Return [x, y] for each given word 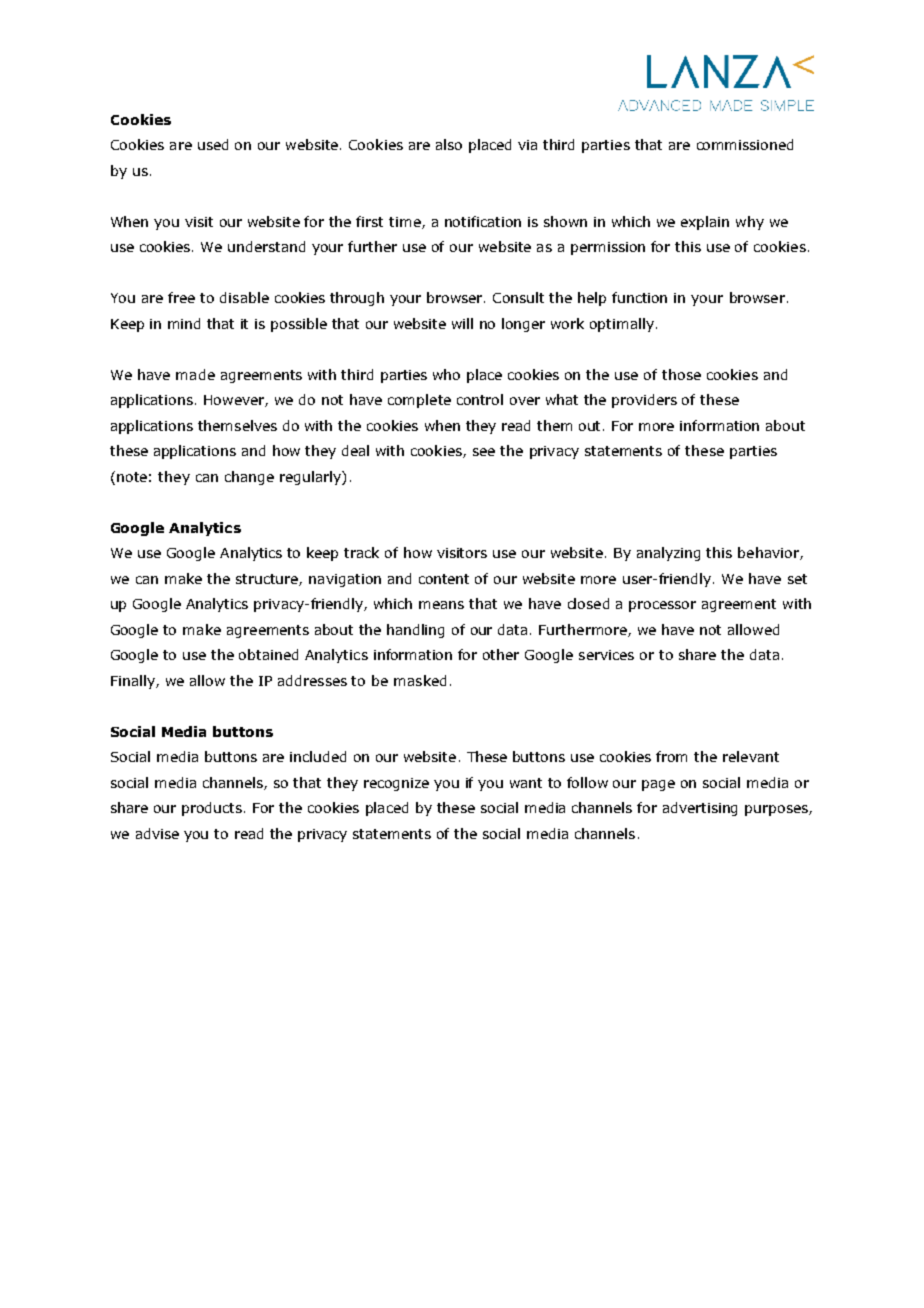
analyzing [668, 554]
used [213, 144]
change [249, 478]
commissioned [745, 144]
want [526, 783]
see [484, 452]
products [213, 809]
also [449, 144]
